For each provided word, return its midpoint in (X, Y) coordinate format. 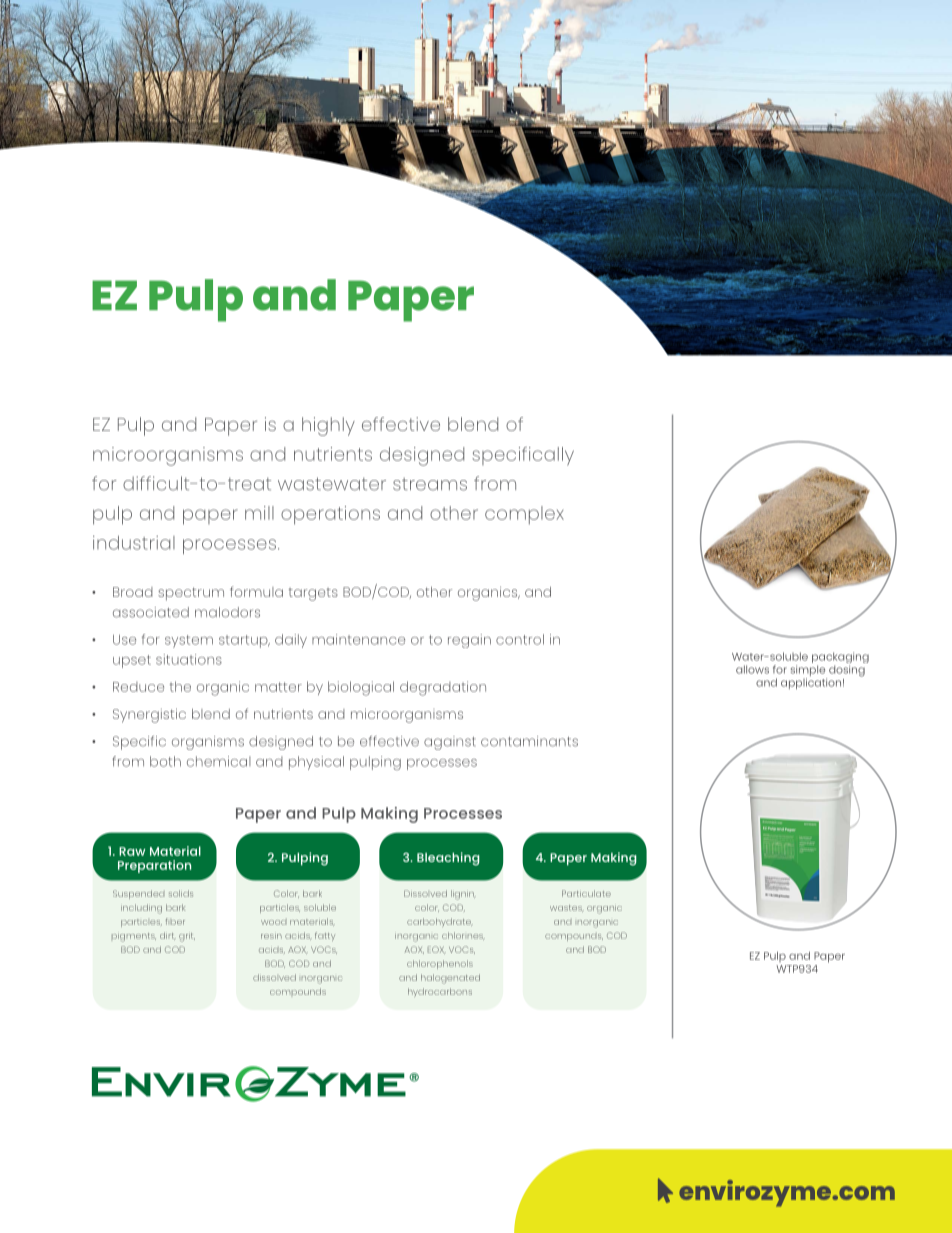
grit (187, 937)
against (450, 743)
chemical (219, 761)
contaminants (529, 741)
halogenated (450, 979)
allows (752, 669)
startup (244, 641)
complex (524, 515)
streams (430, 484)
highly (328, 426)
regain (469, 641)
